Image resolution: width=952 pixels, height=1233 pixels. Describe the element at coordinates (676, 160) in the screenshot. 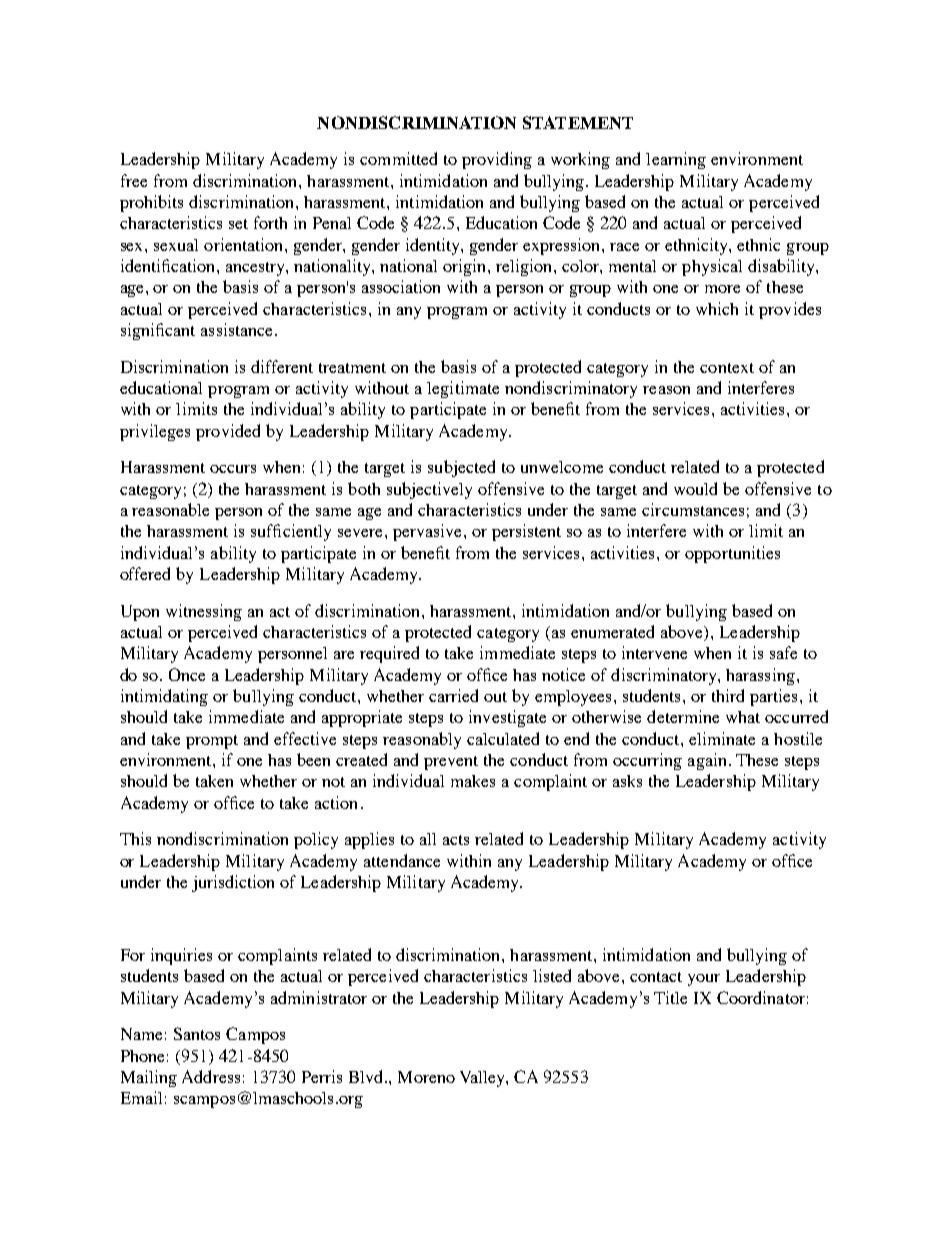

I see `learning` at that location.
